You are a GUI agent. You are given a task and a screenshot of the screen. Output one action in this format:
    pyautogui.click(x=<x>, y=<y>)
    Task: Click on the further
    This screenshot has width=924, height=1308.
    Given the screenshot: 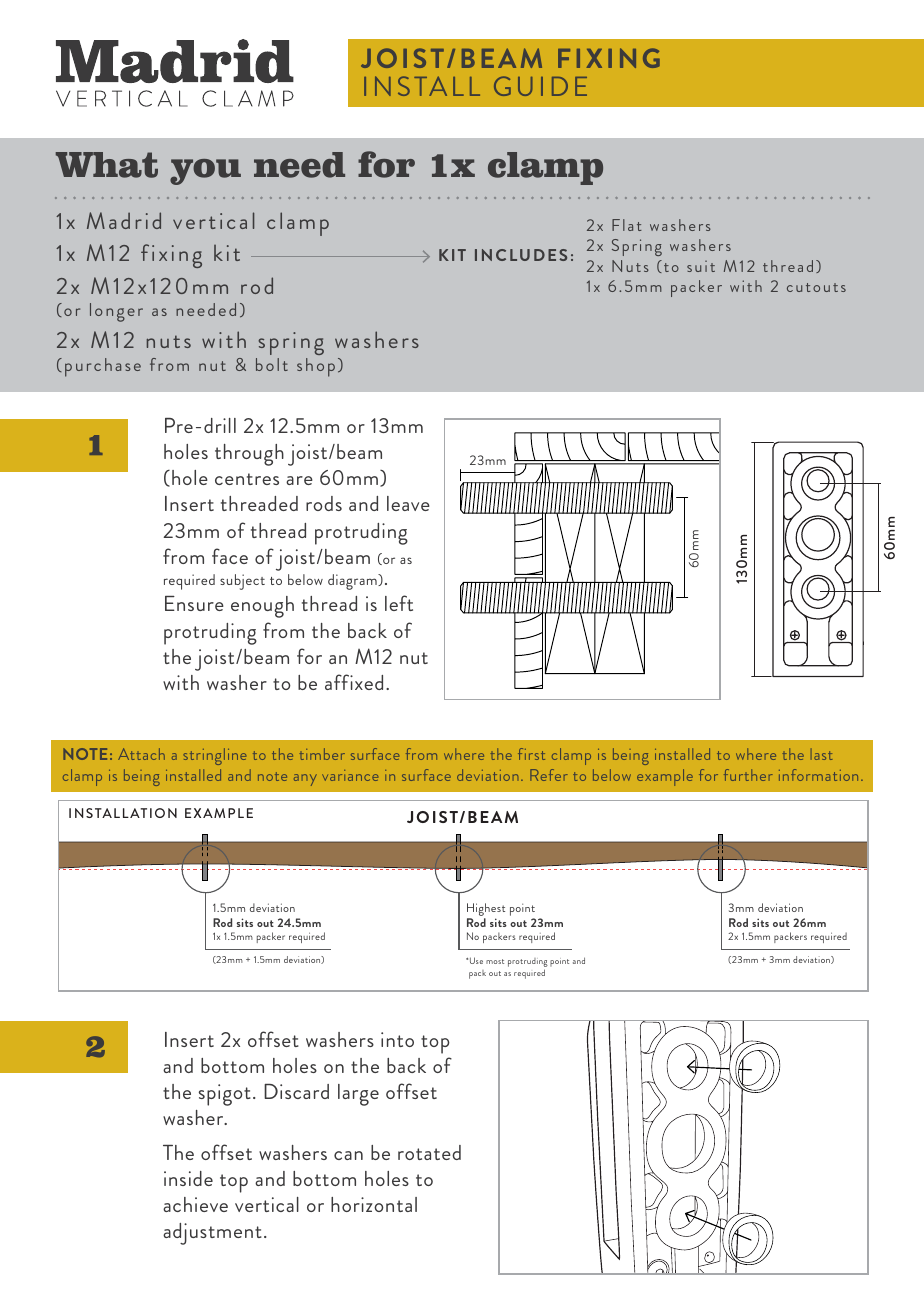 What is the action you would take?
    pyautogui.click(x=748, y=775)
